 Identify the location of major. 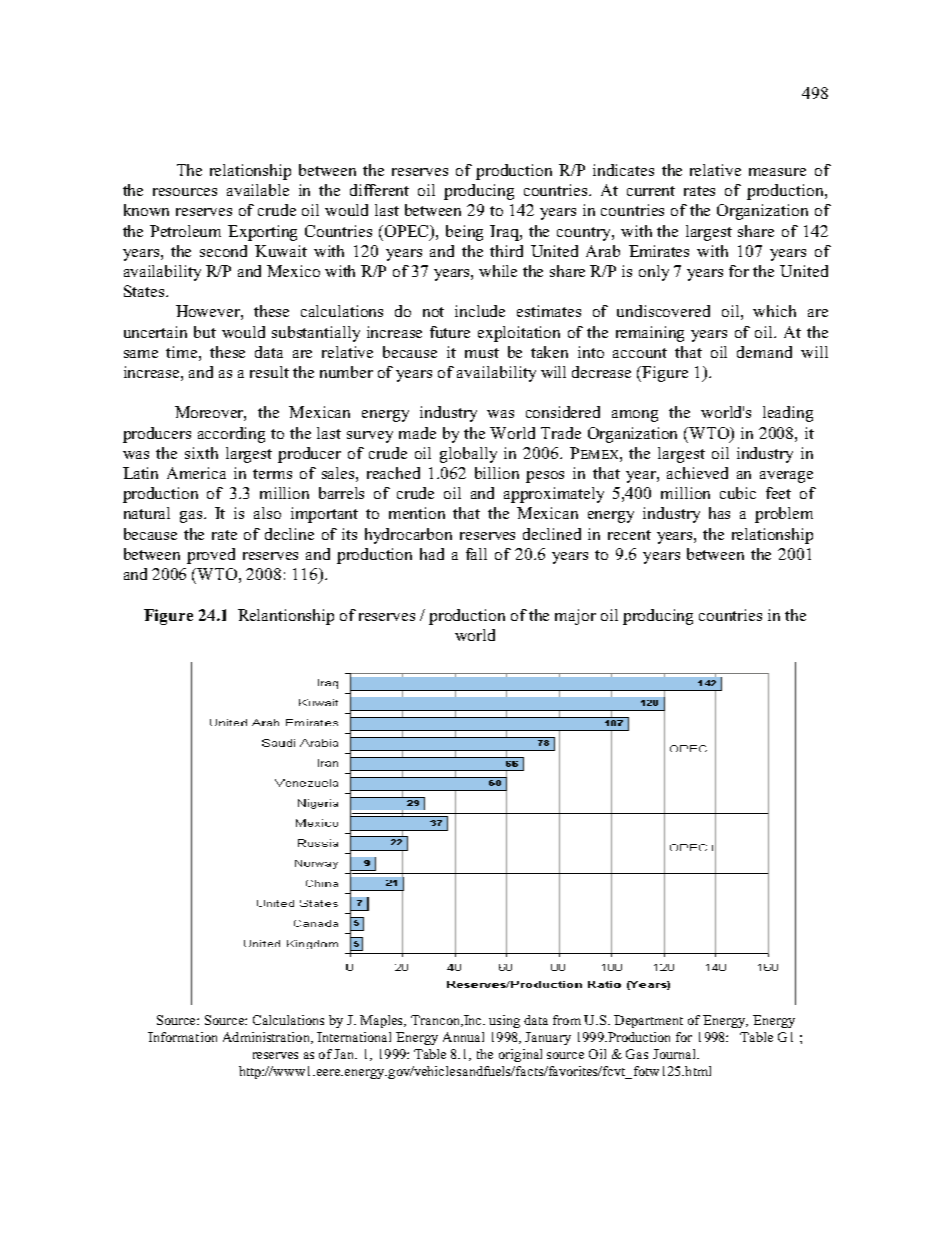
(575, 617).
